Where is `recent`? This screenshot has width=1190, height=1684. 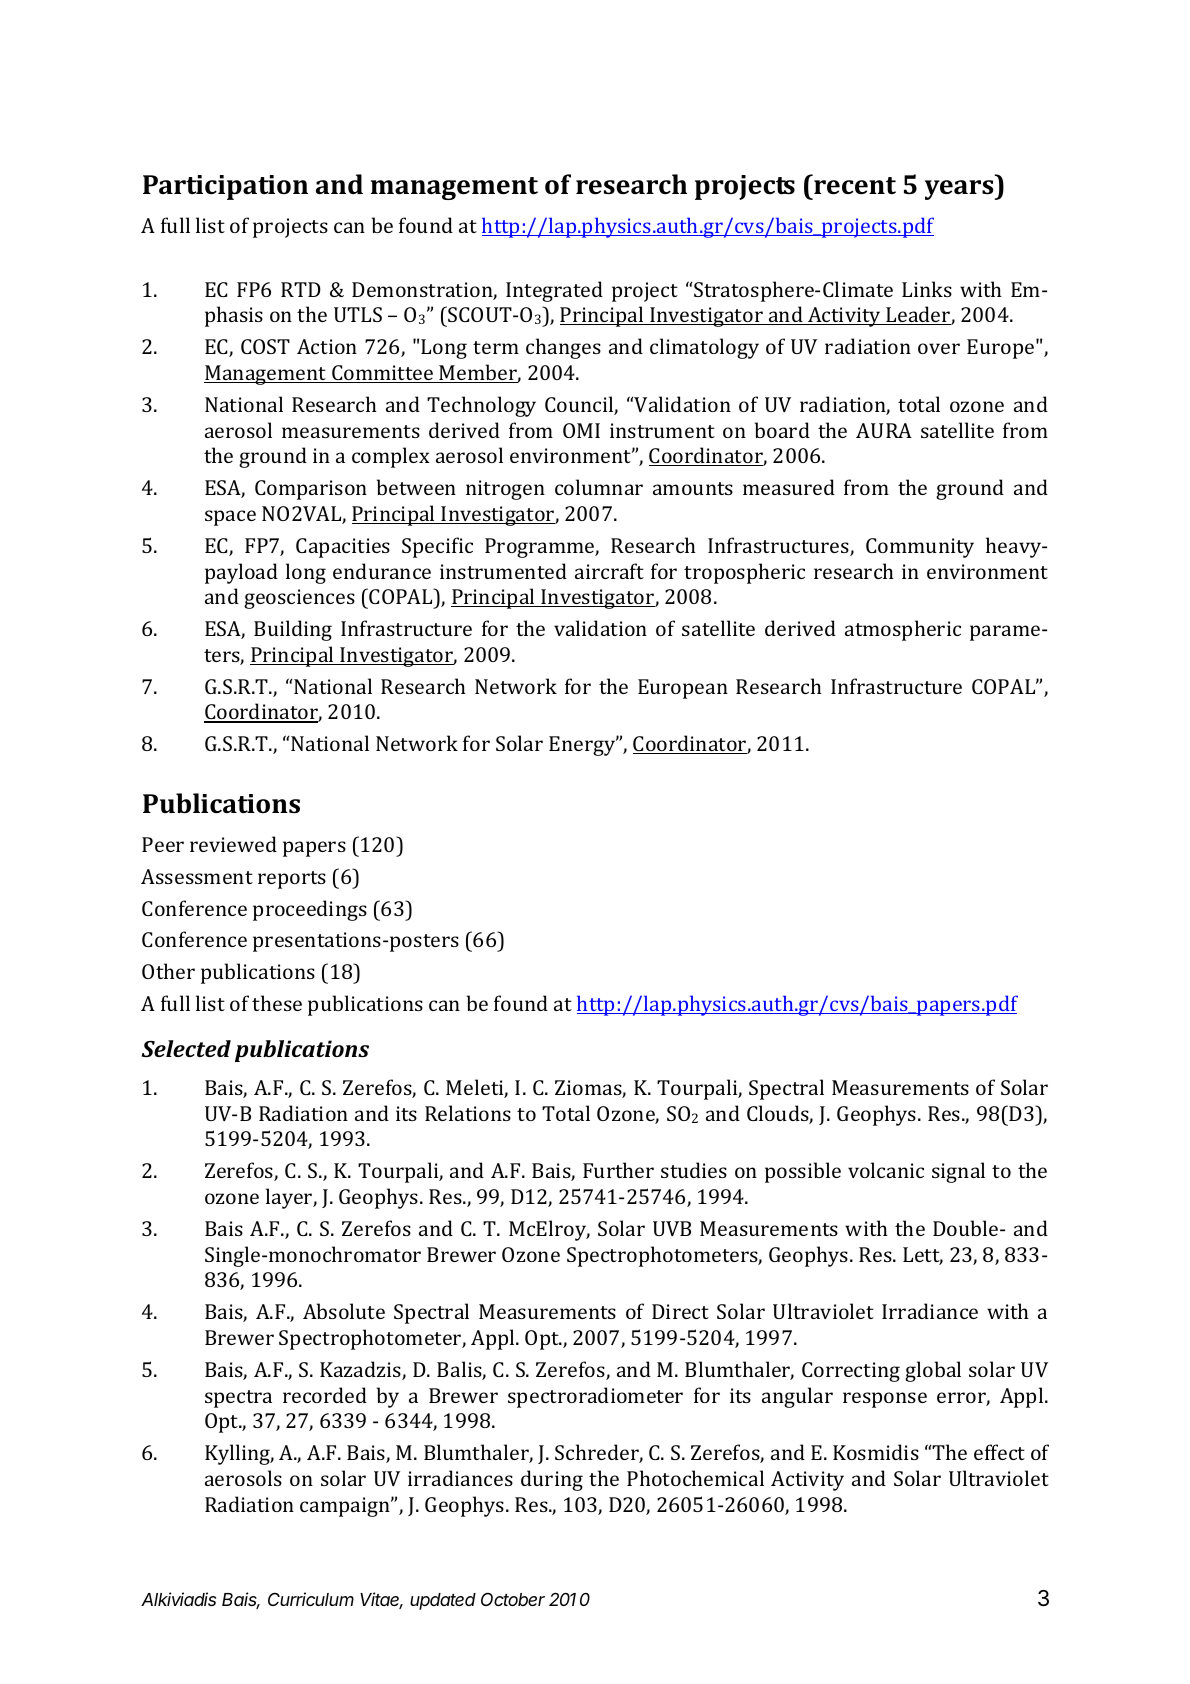 recent is located at coordinates (854, 185).
